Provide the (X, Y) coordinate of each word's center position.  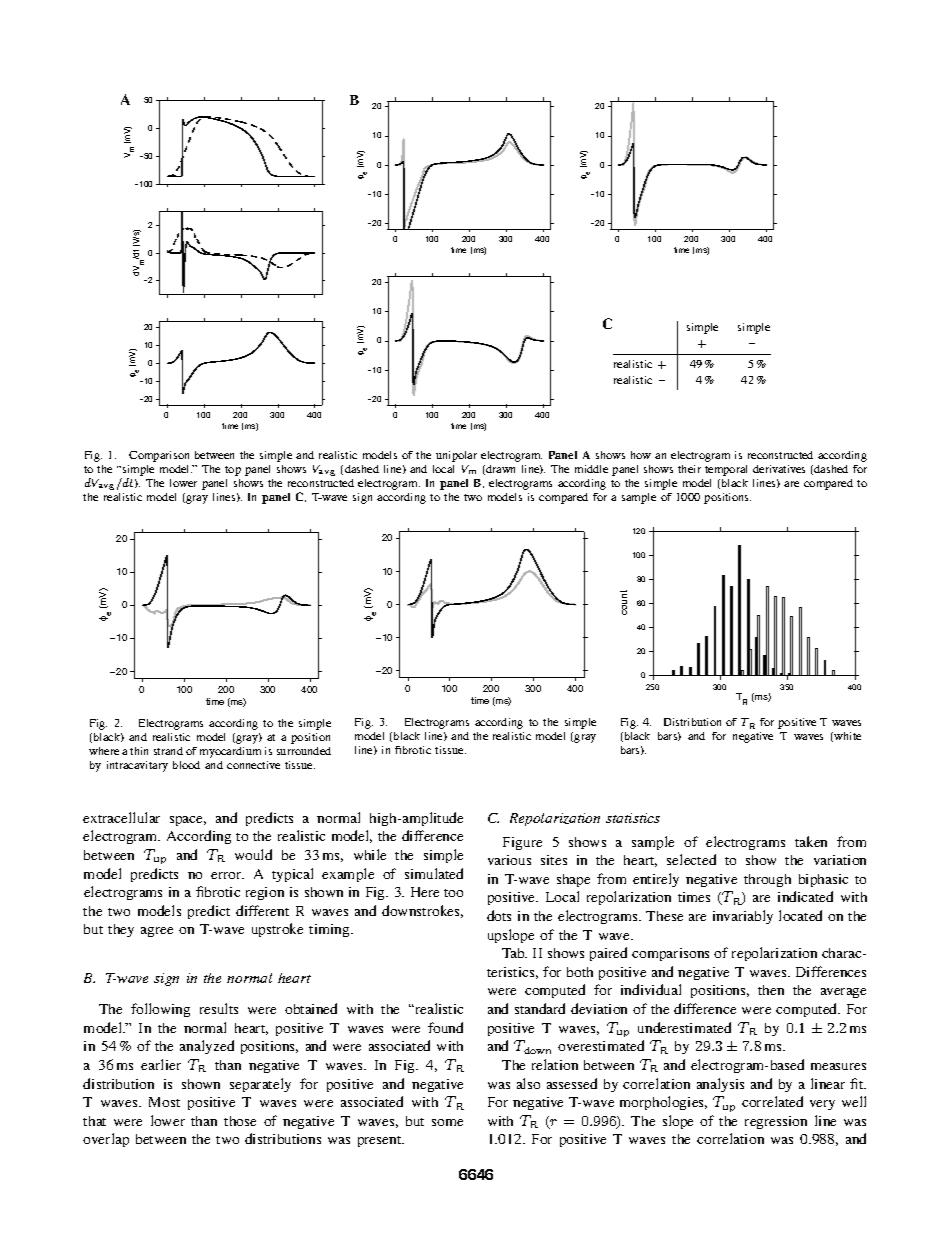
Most (164, 1102)
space (188, 821)
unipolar (456, 456)
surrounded (304, 751)
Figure (522, 843)
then (771, 990)
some (447, 1122)
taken (811, 841)
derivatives (779, 469)
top (233, 471)
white (847, 736)
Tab (514, 953)
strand (168, 751)
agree (157, 932)
